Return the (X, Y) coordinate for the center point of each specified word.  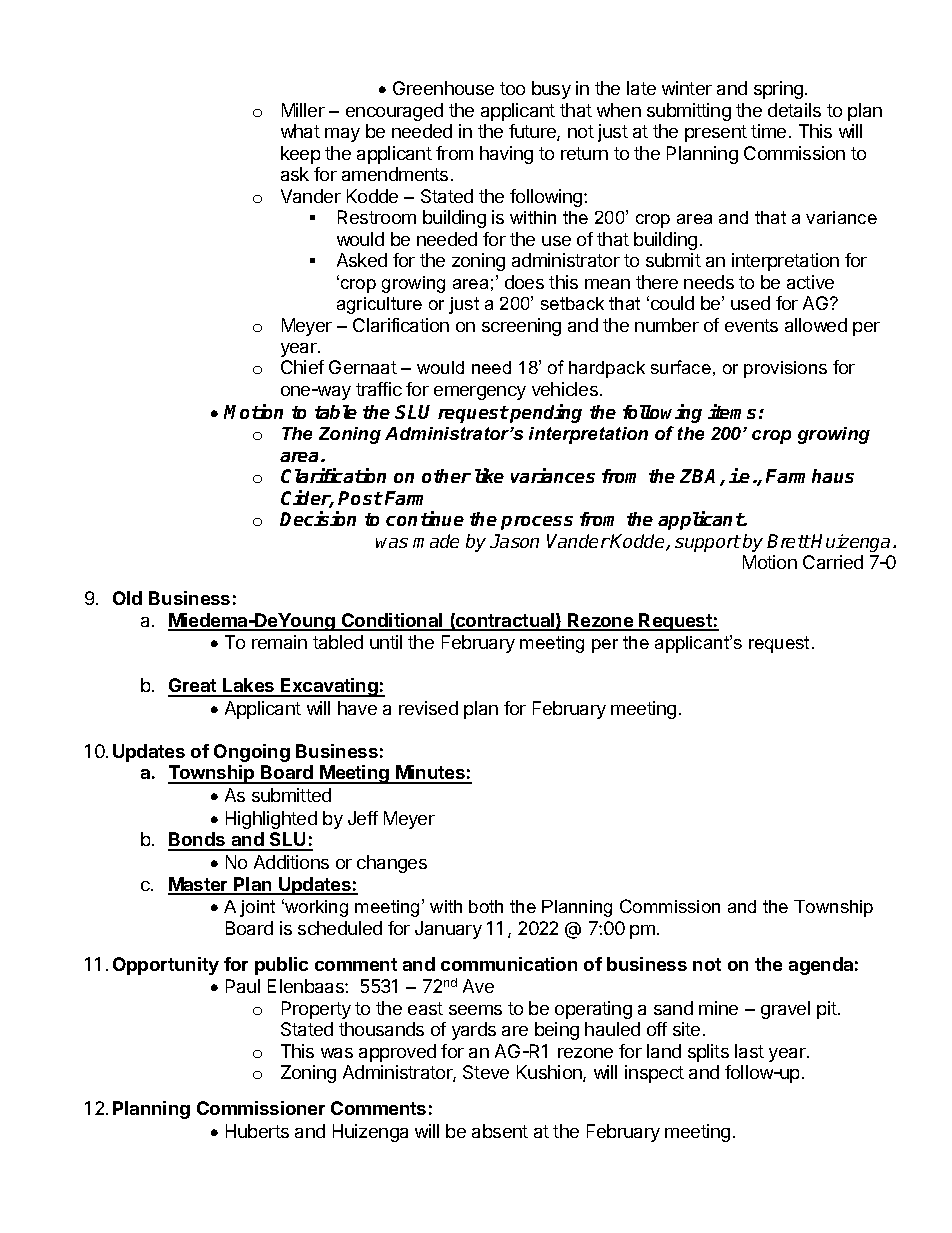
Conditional (392, 621)
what (300, 131)
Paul (243, 986)
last (749, 1051)
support (708, 543)
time (768, 131)
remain (279, 642)
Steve (486, 1072)
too (512, 88)
